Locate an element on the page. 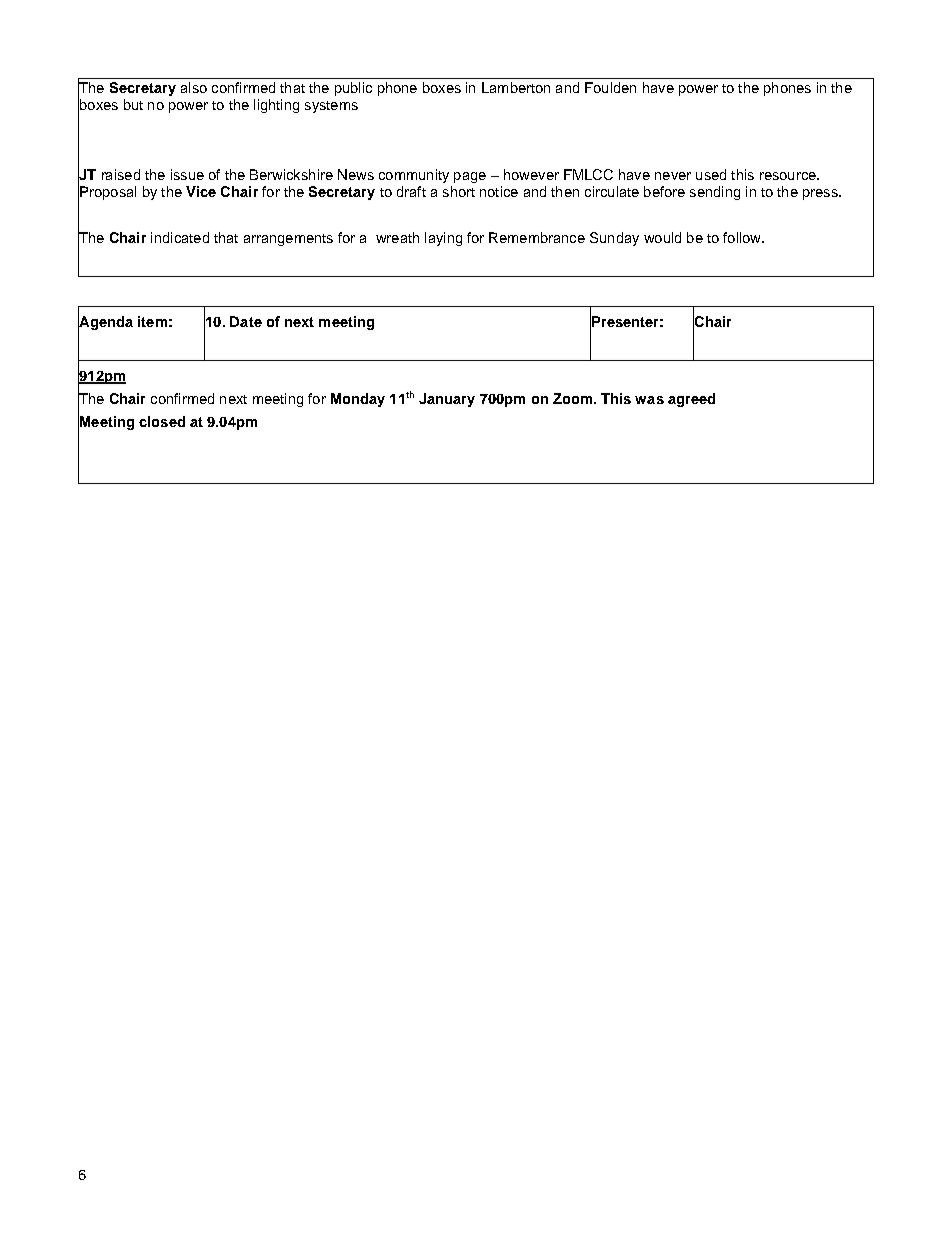 The height and width of the image is (1233, 952). follow is located at coordinates (743, 237).
